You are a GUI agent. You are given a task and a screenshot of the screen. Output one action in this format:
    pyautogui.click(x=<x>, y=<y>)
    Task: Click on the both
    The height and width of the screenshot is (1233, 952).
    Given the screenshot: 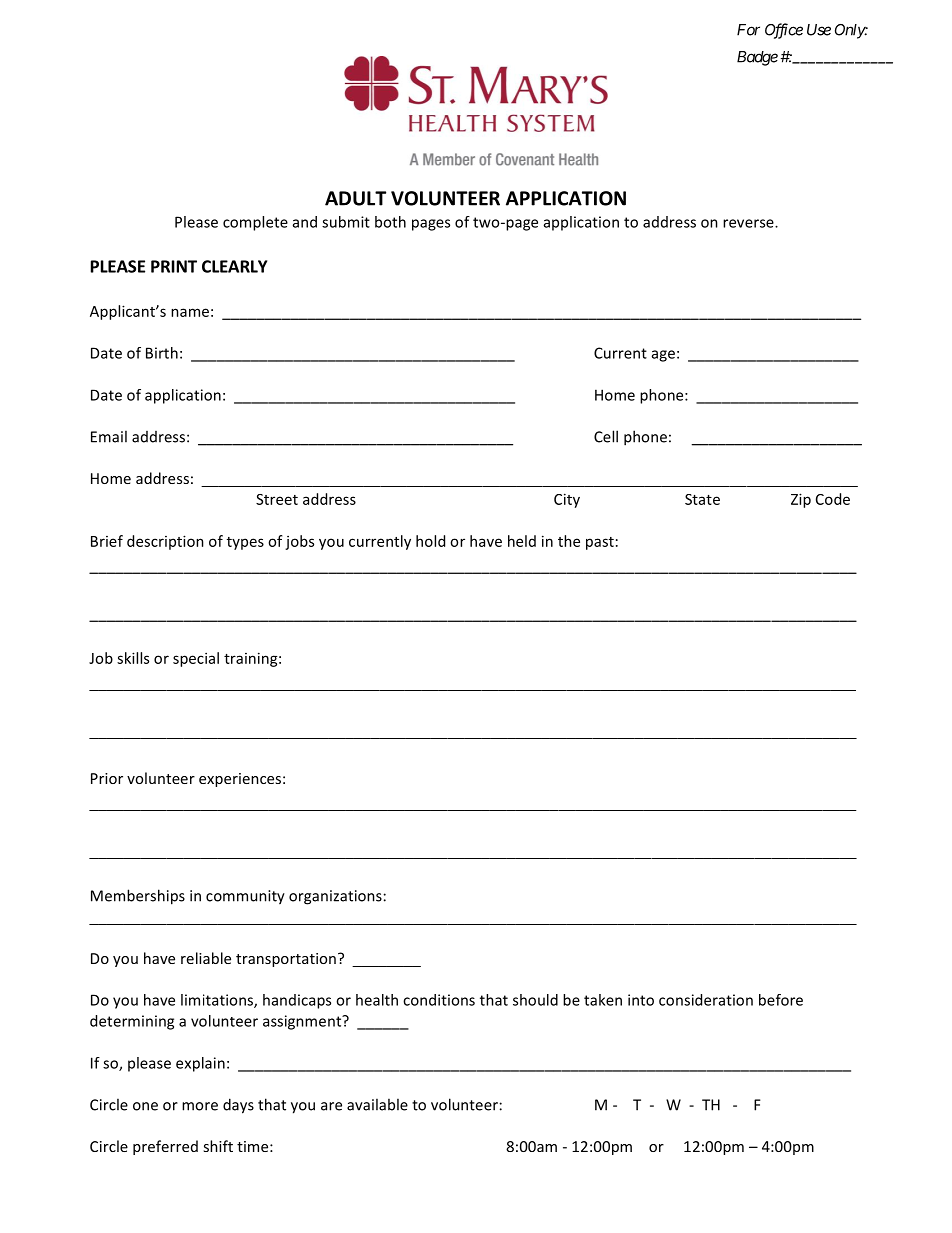 What is the action you would take?
    pyautogui.click(x=390, y=222)
